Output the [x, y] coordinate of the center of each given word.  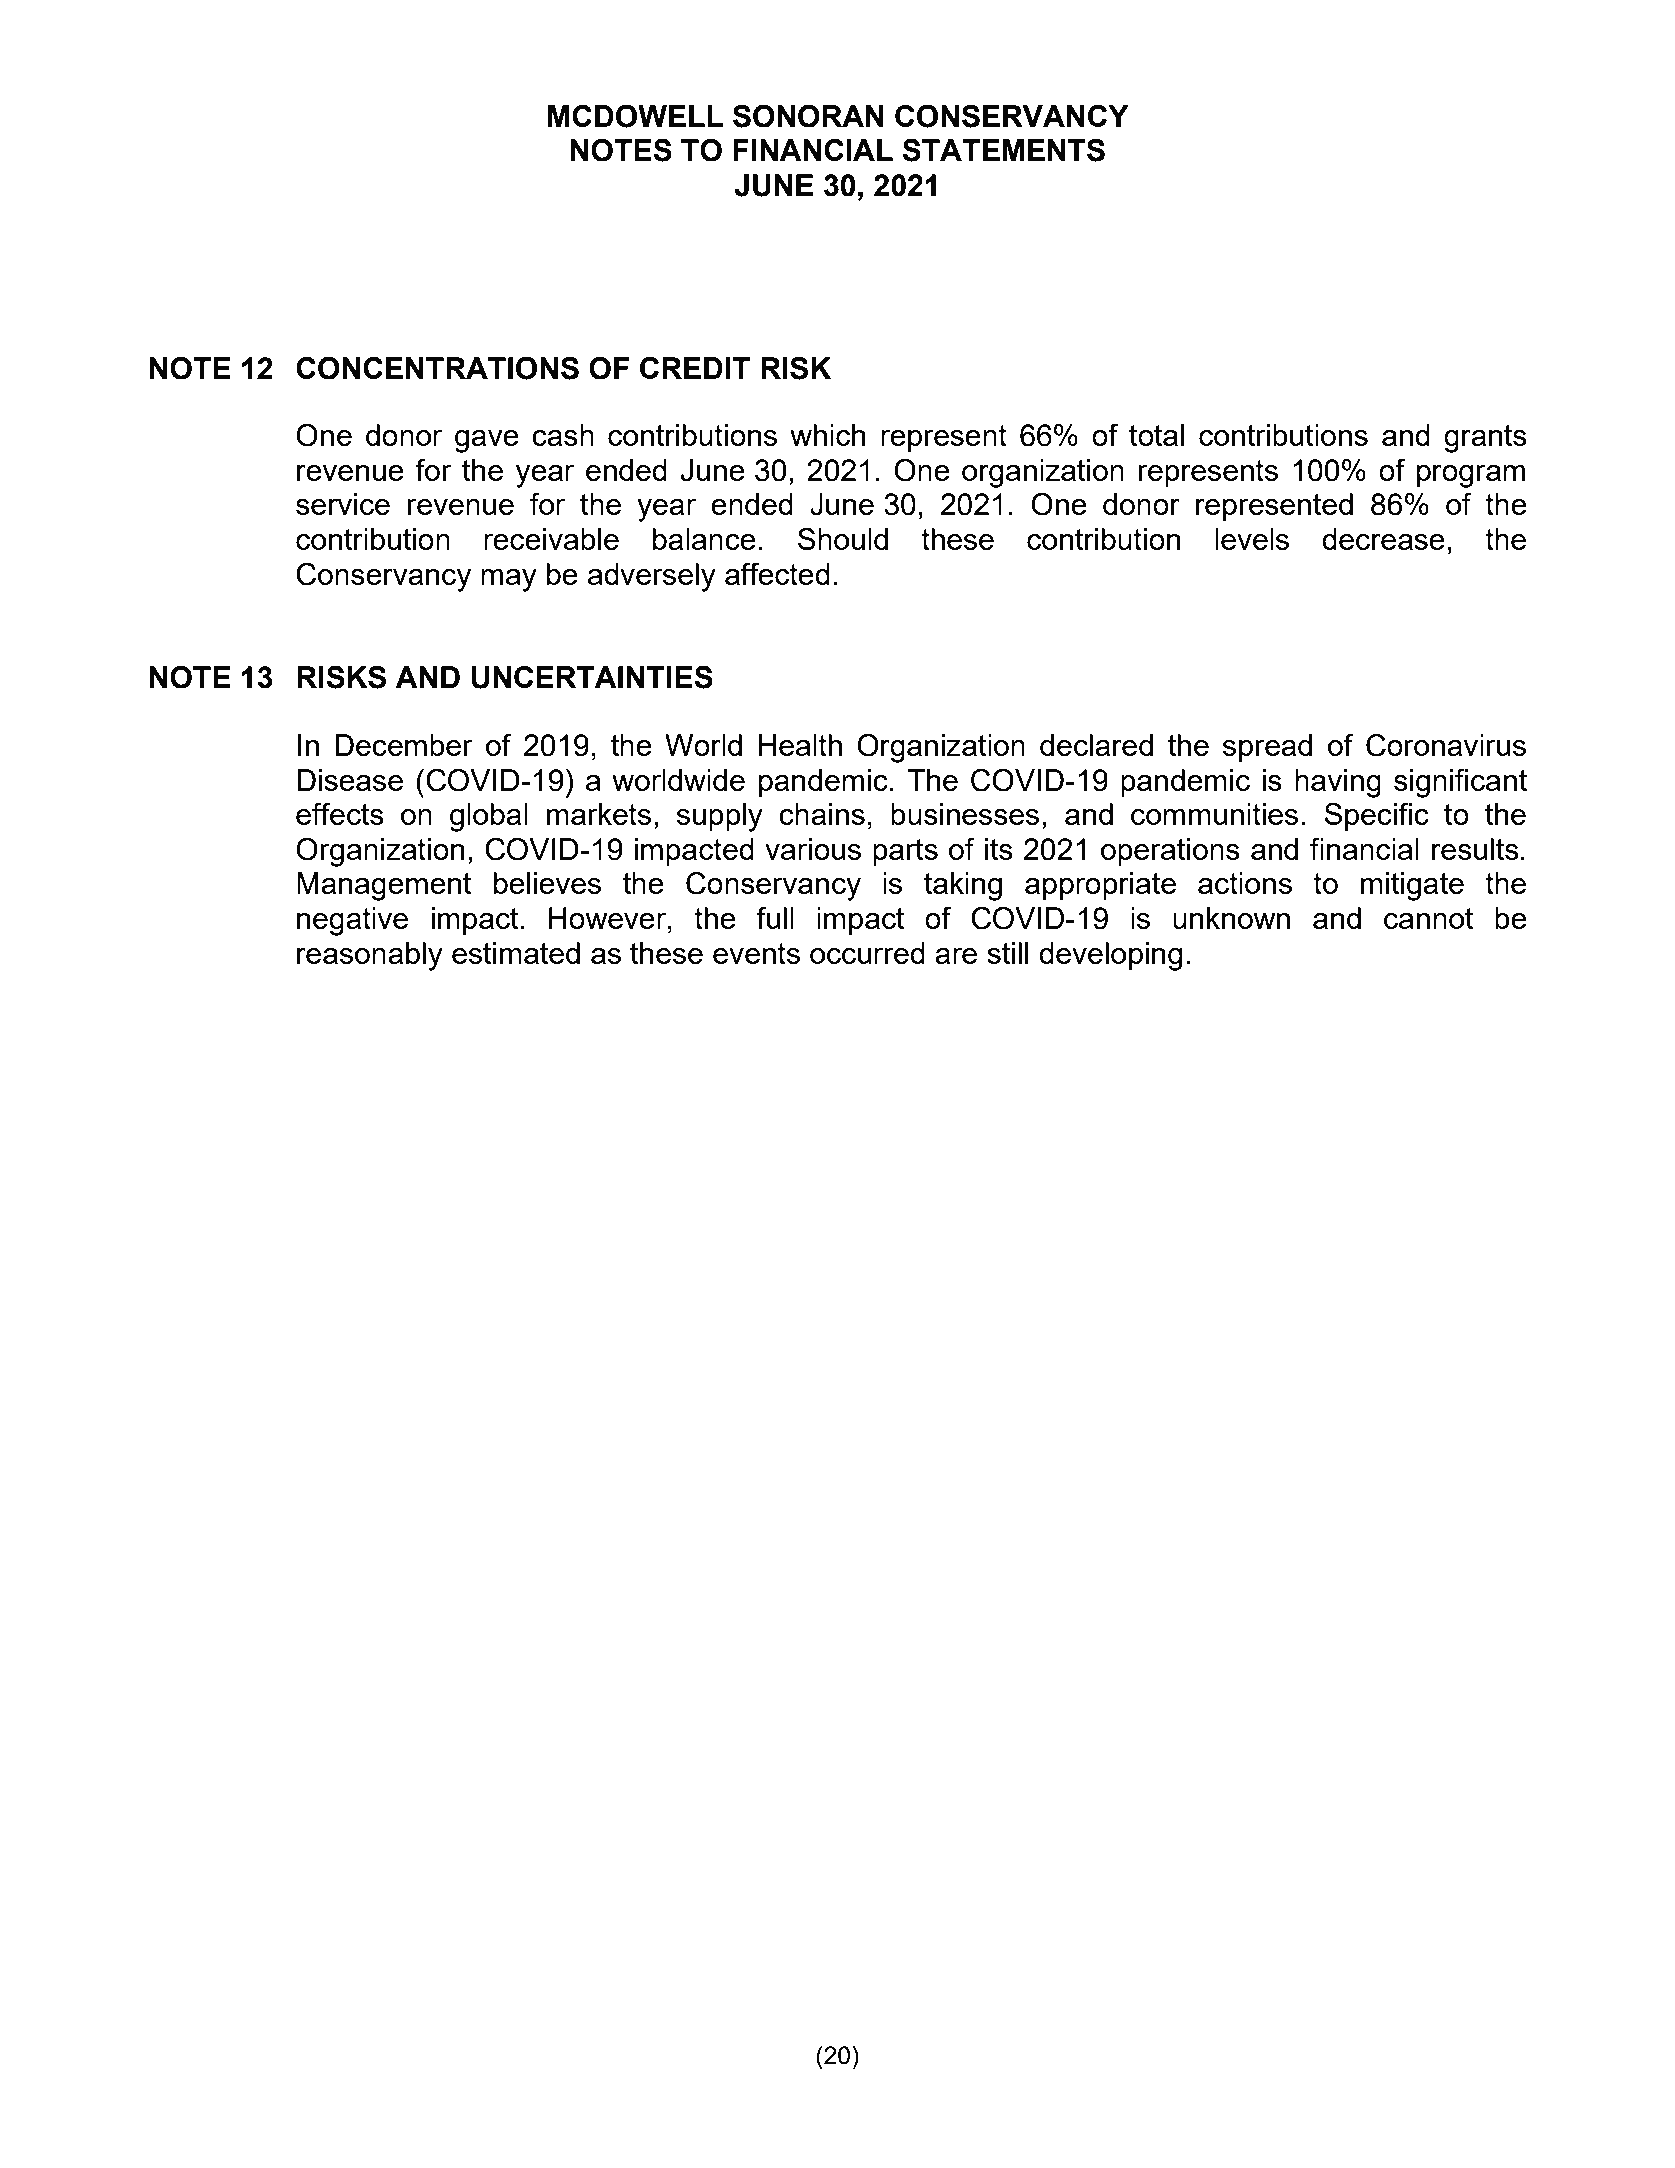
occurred [867, 953]
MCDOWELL [635, 116]
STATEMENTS [1003, 150]
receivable [551, 539]
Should [843, 538]
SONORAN [808, 116]
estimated [516, 953]
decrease [1383, 539]
